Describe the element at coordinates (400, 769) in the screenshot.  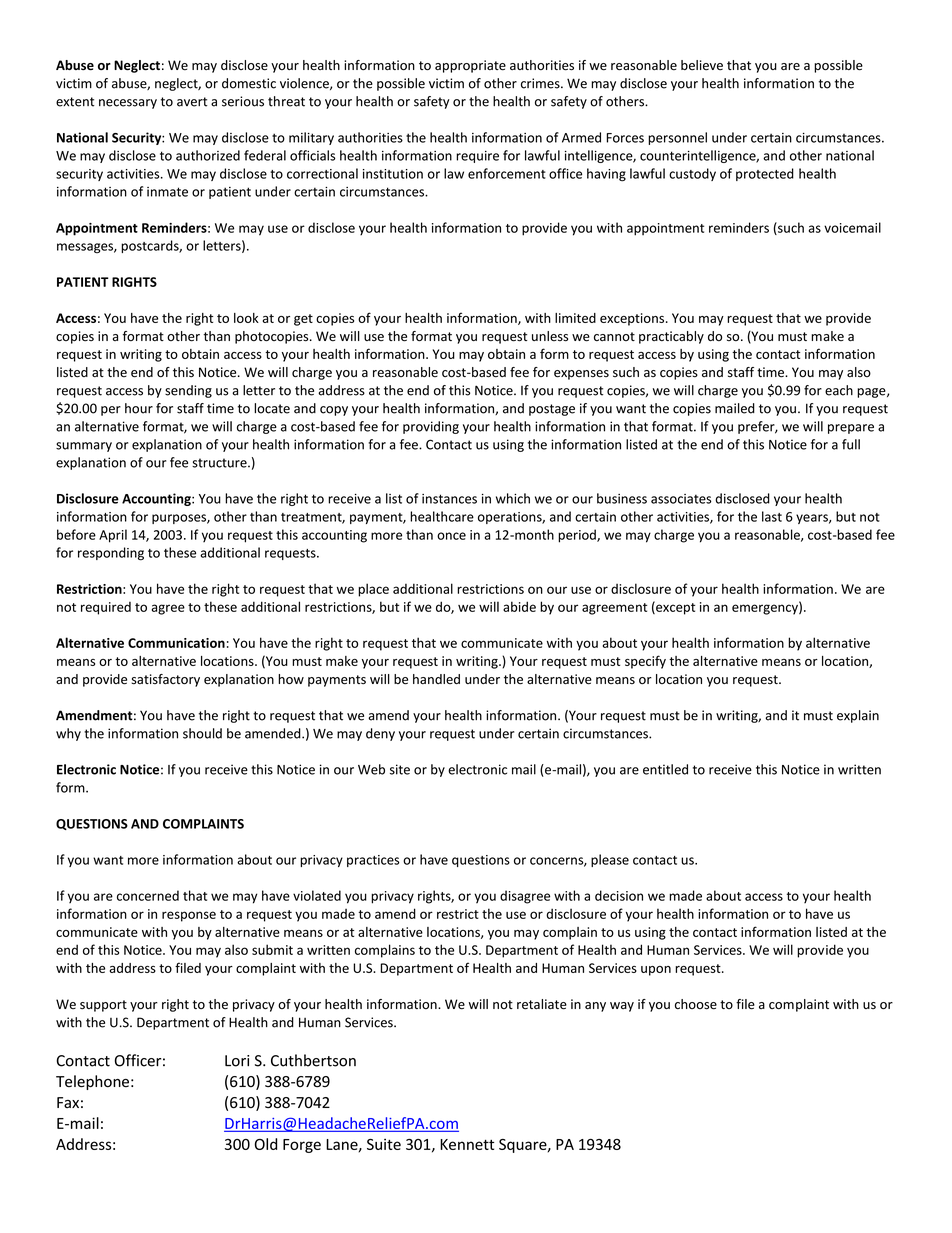
I see `site` at that location.
